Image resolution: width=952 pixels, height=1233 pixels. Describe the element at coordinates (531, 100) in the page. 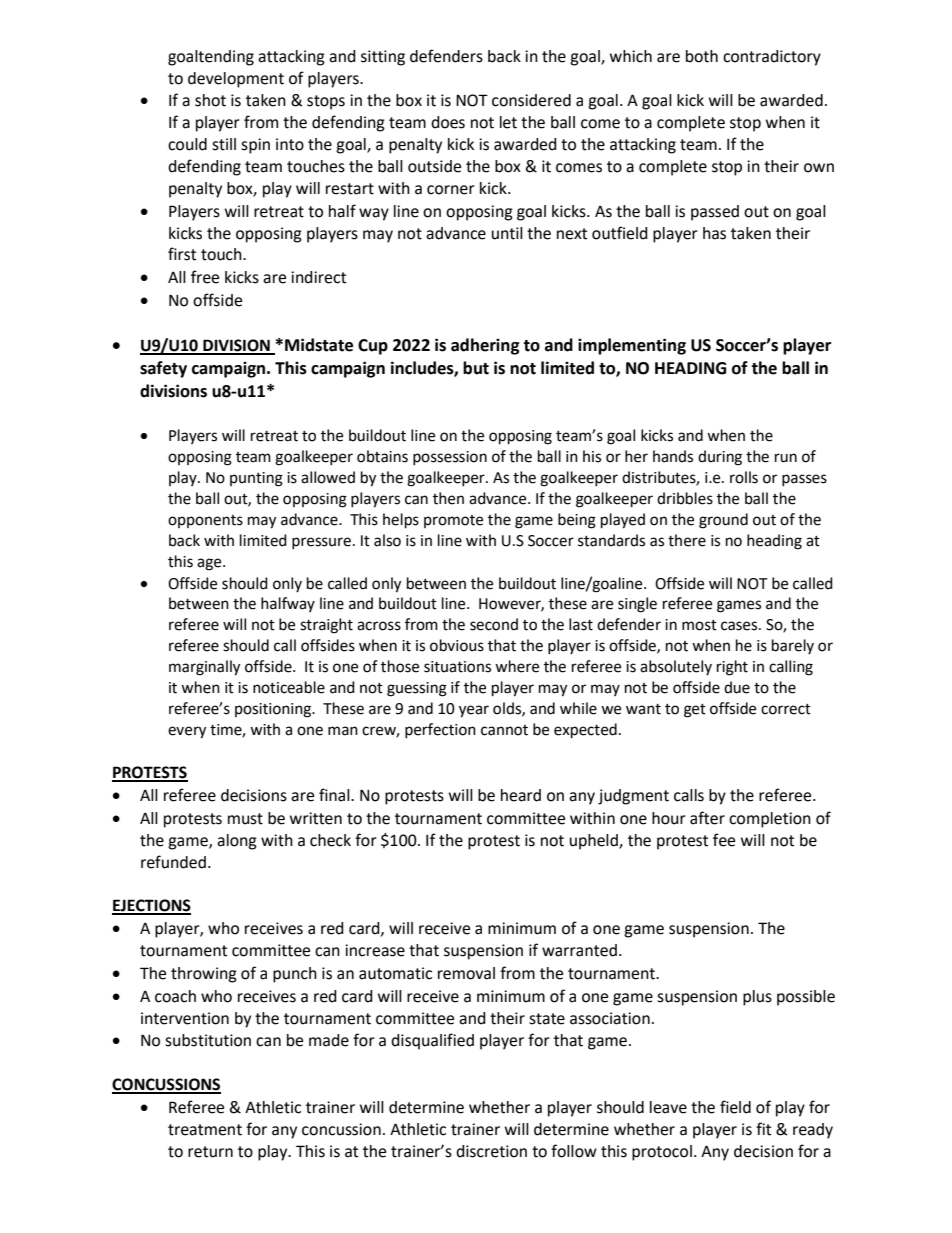

I see `considered` at that location.
